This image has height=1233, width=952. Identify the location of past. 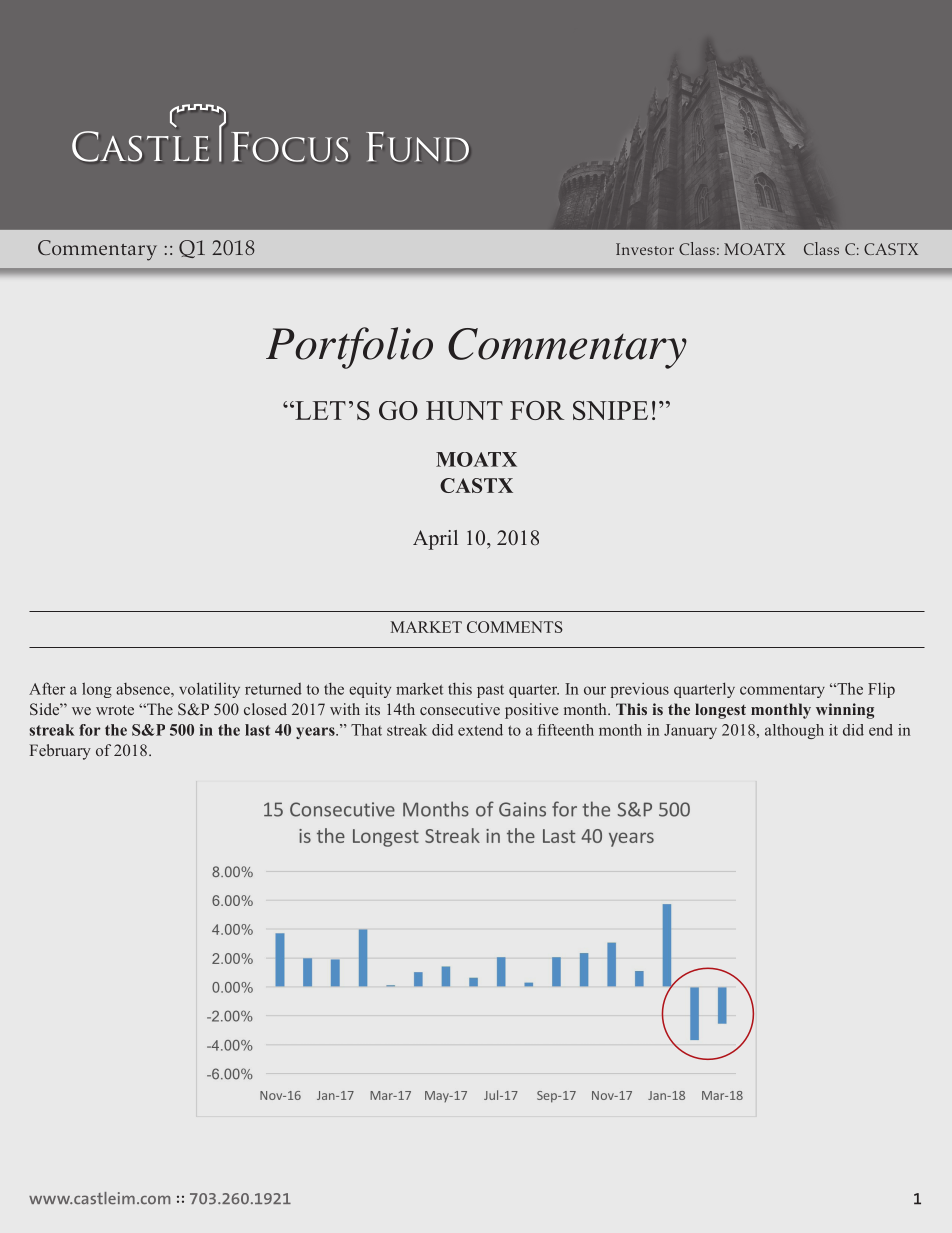
(490, 691).
